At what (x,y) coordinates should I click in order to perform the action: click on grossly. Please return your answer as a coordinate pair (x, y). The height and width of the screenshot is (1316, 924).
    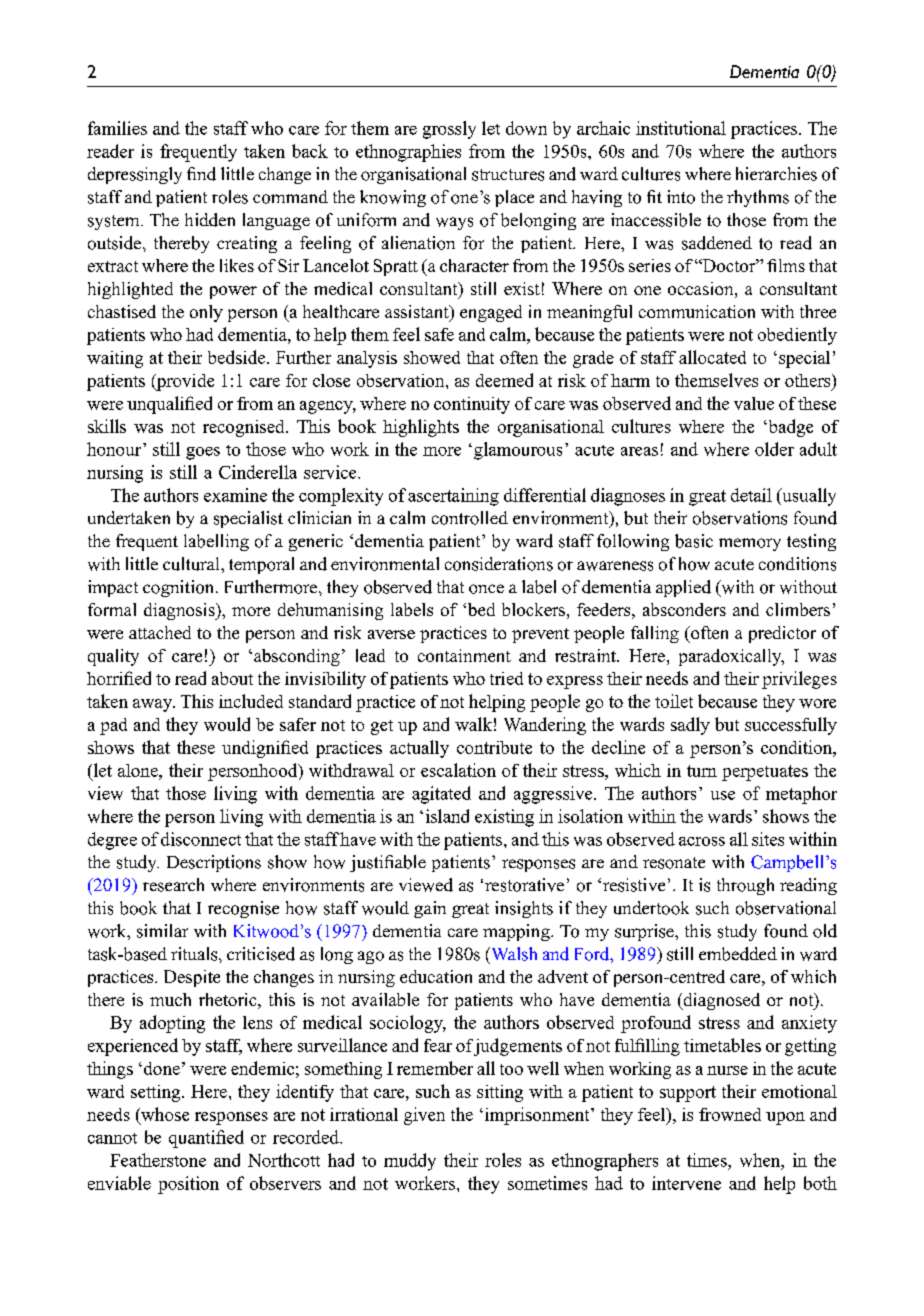
    Looking at the image, I should click on (449, 130).
